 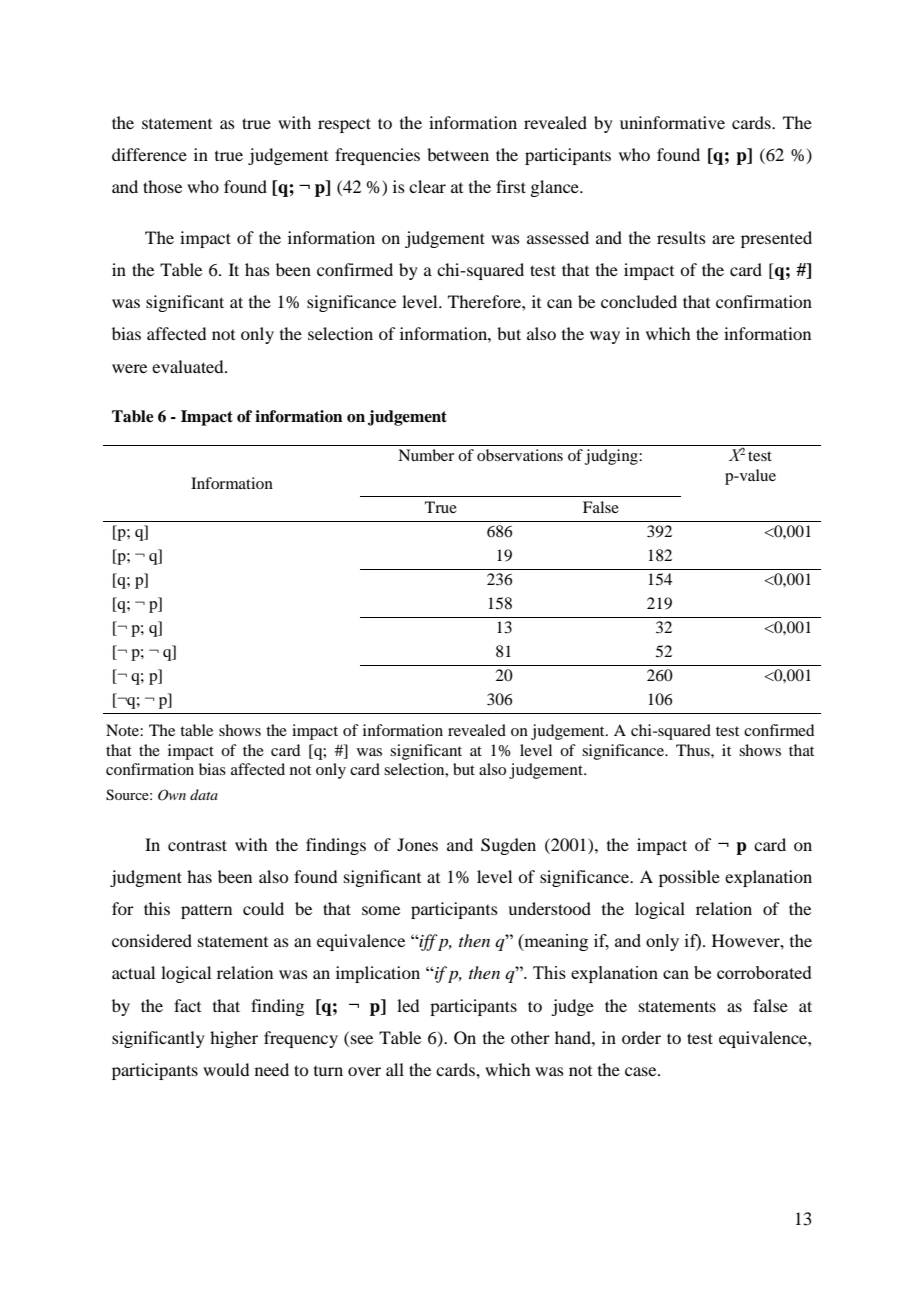 I want to click on higher, so click(x=234, y=1039).
